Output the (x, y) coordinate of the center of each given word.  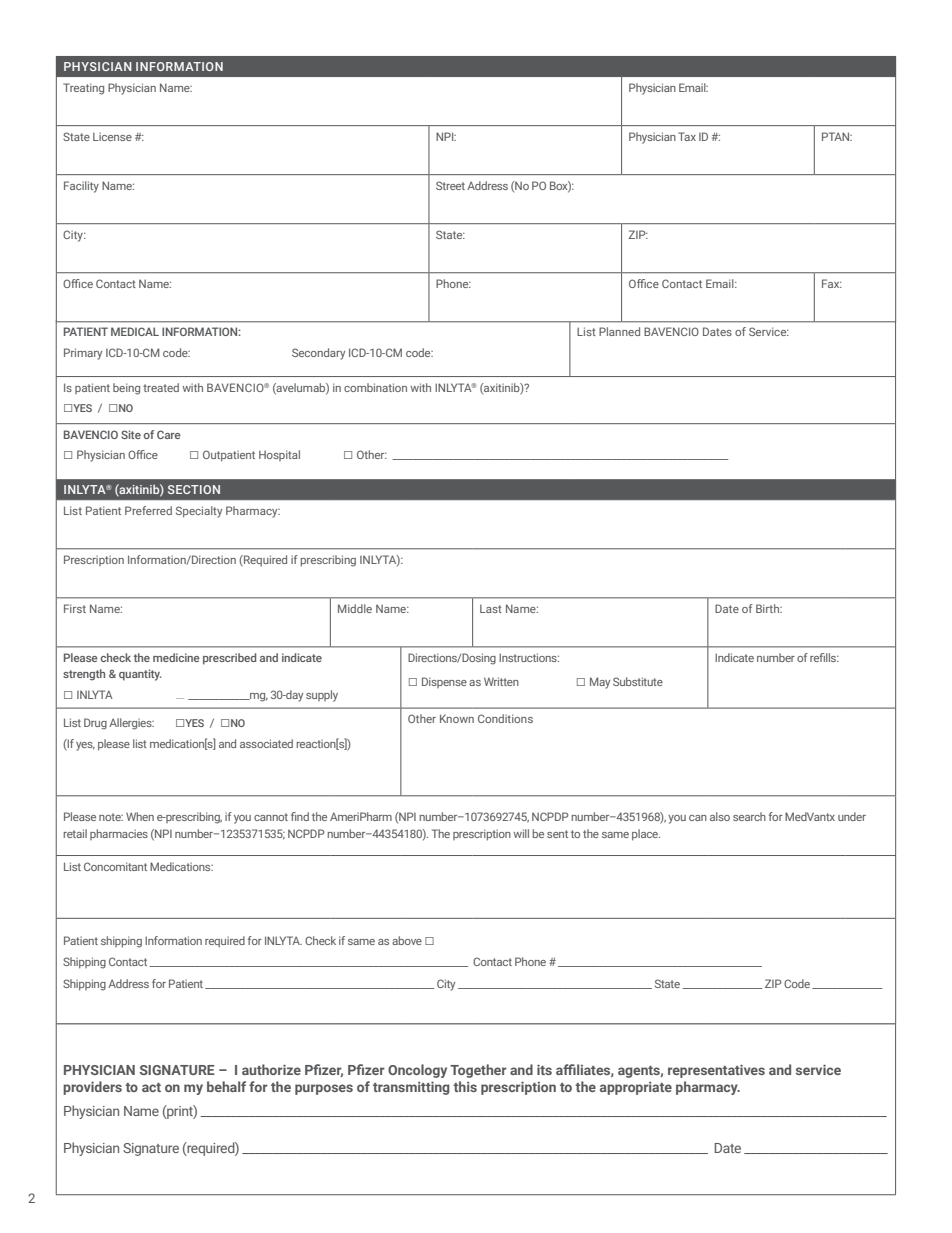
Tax (687, 136)
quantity (140, 675)
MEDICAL (135, 331)
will (521, 833)
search (749, 816)
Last (491, 608)
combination (375, 387)
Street (450, 185)
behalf (226, 1086)
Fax (832, 283)
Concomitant (115, 866)
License (112, 136)
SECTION (194, 489)
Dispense (444, 682)
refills (824, 657)
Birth (769, 608)
